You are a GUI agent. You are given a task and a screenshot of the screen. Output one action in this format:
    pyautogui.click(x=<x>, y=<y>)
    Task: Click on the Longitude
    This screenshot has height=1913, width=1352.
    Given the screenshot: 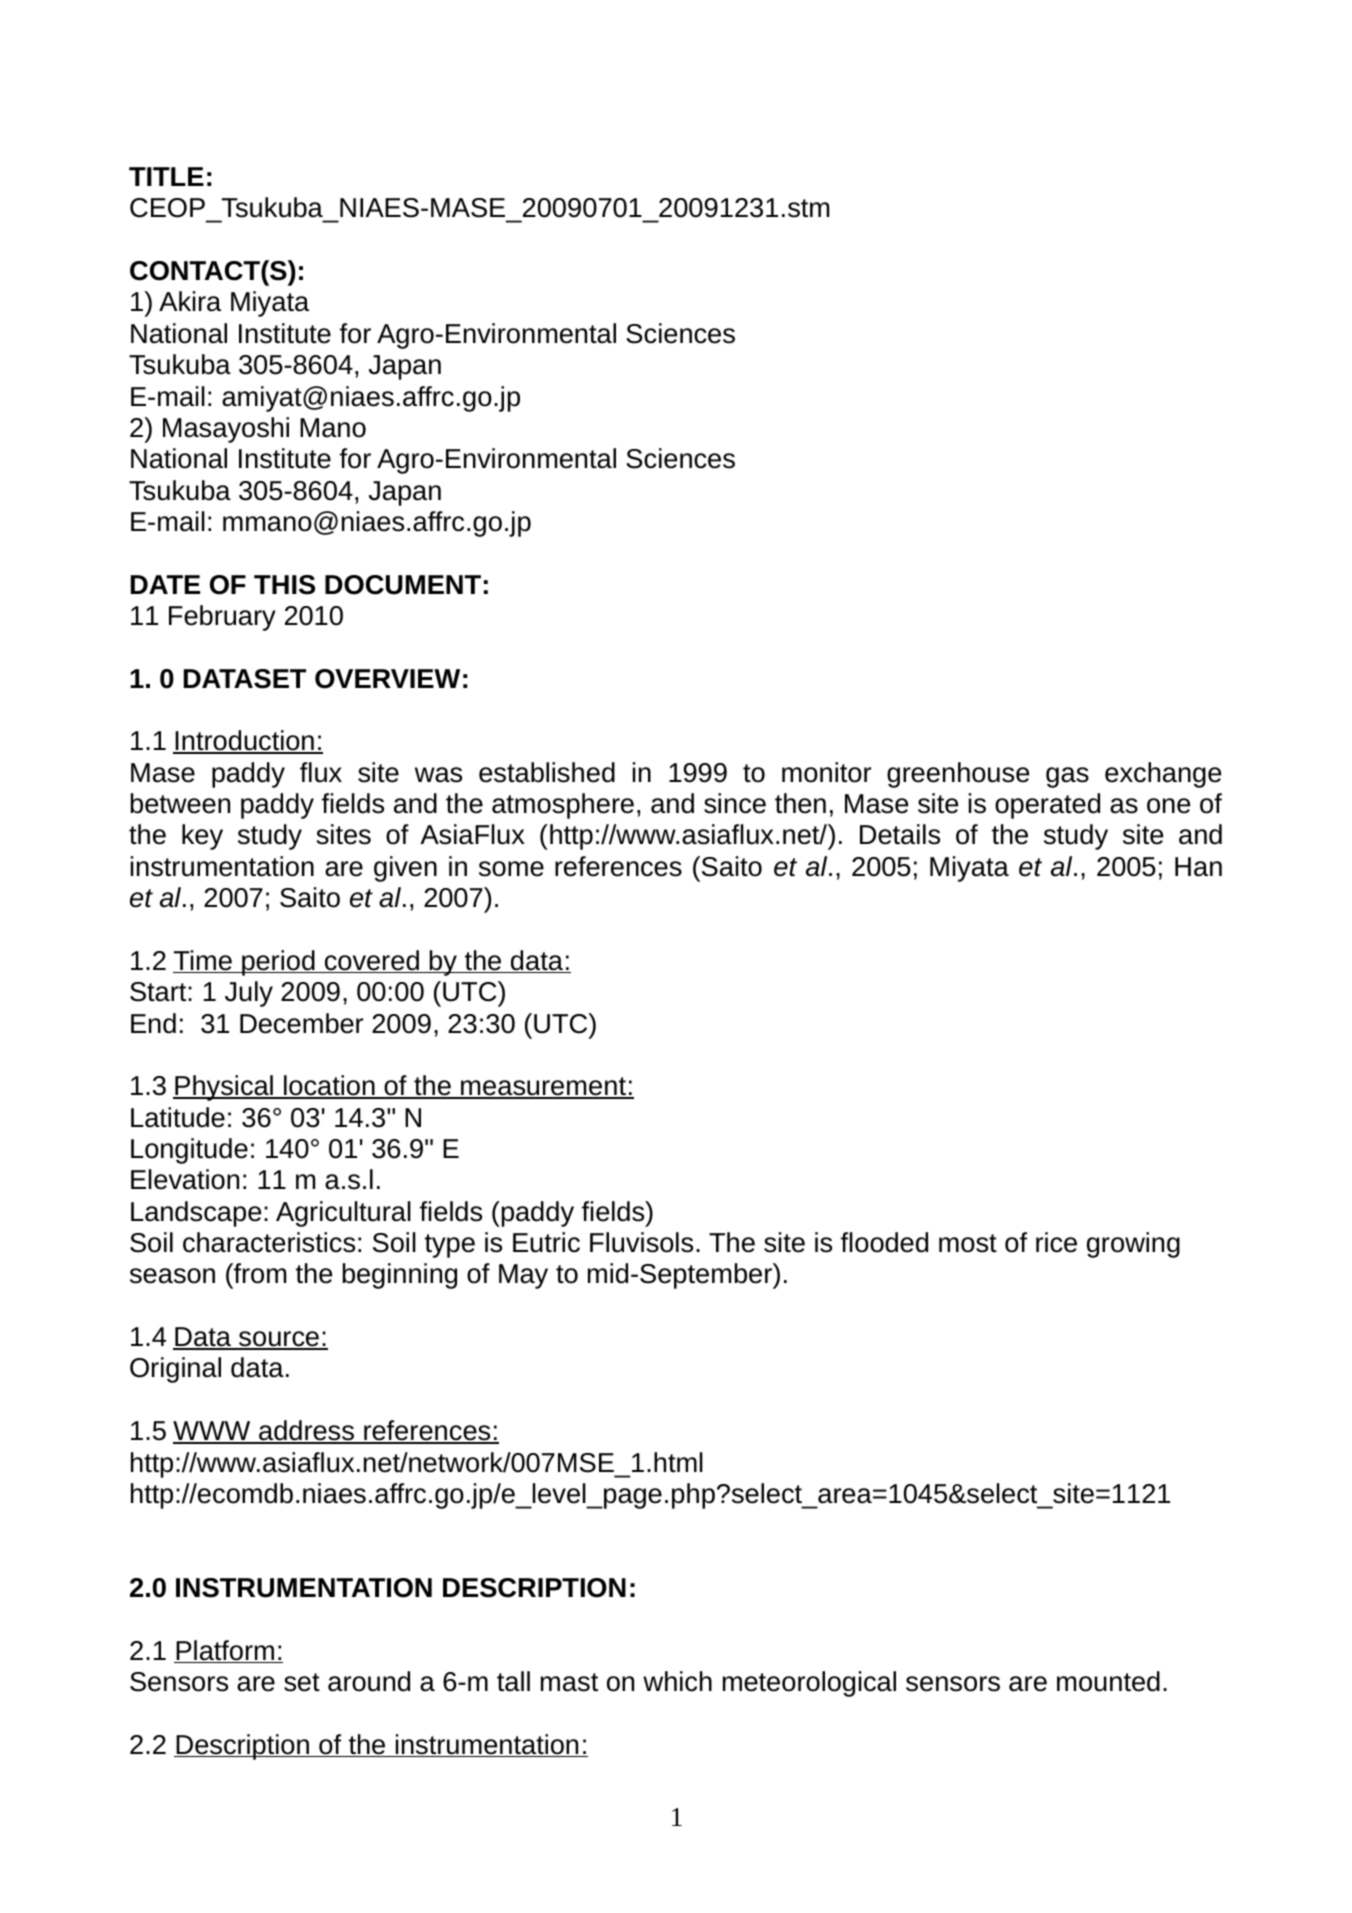 What is the action you would take?
    pyautogui.click(x=189, y=1151)
